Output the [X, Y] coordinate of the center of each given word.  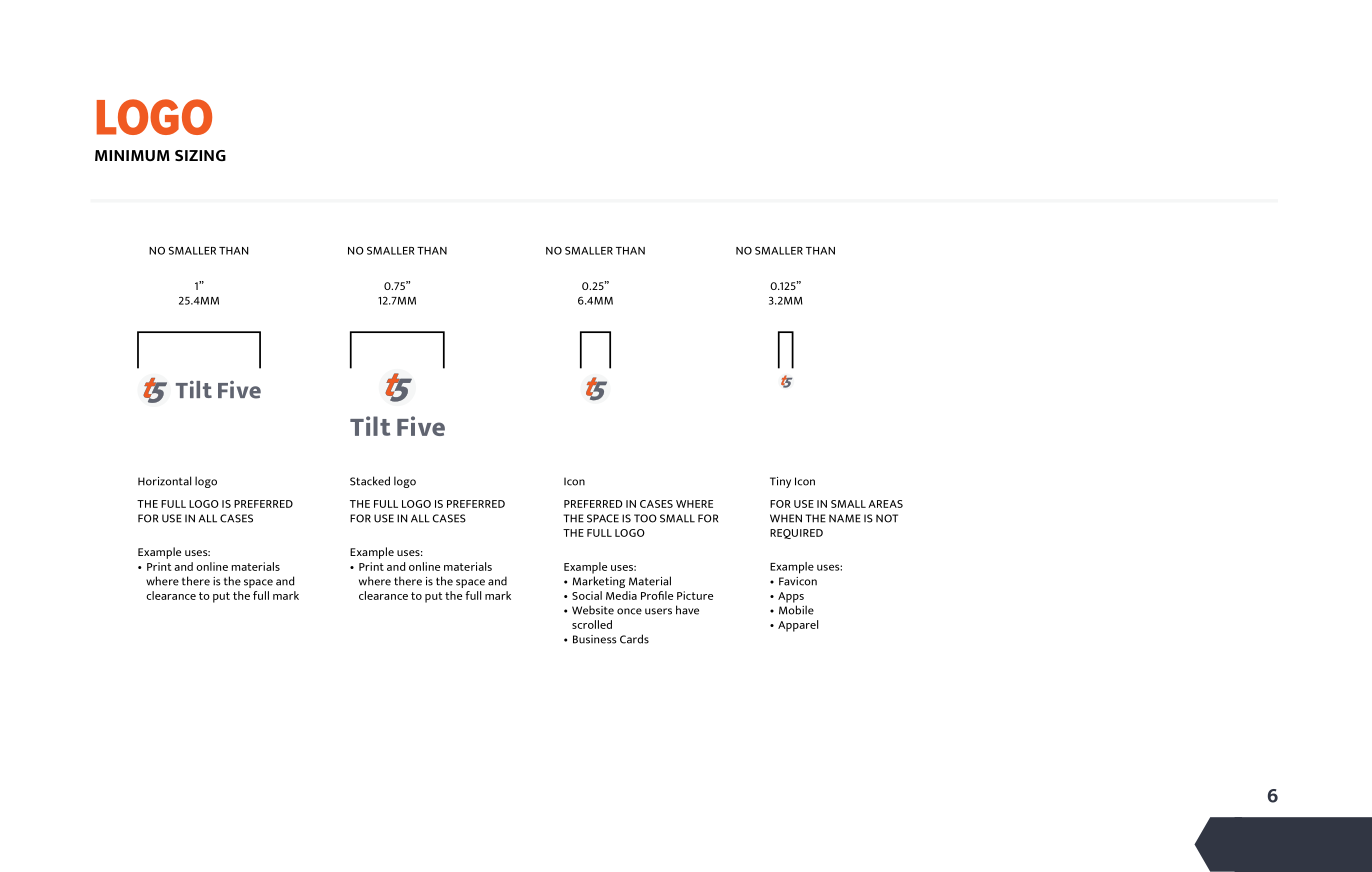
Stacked [370, 481]
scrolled [592, 624]
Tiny [780, 482]
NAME [845, 518]
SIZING [200, 155]
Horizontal [164, 481]
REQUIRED [796, 534]
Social [587, 595]
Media [621, 595]
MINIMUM [132, 155]
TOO [645, 518]
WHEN [786, 518]
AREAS [885, 504]
